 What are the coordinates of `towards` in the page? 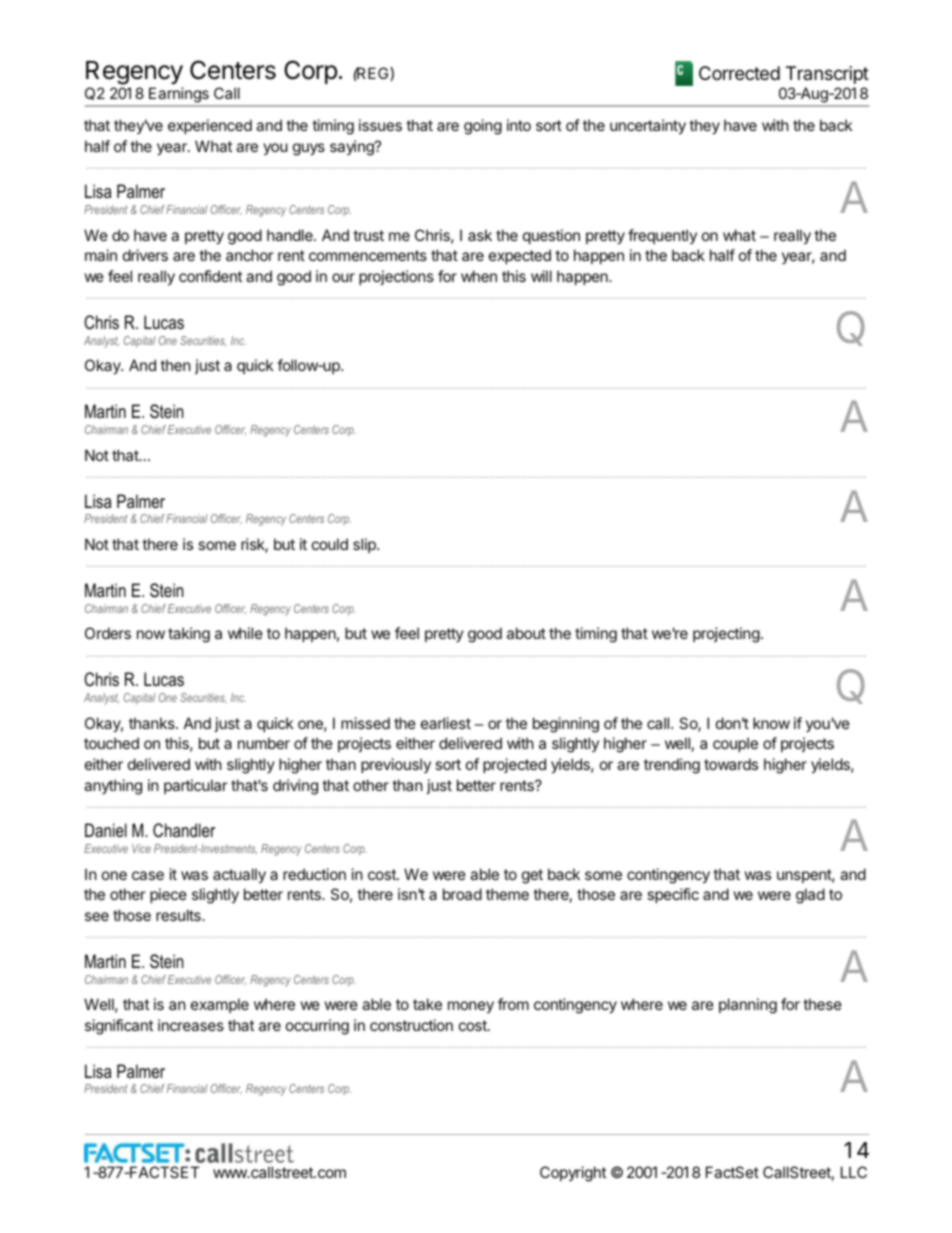 It's located at (731, 764).
